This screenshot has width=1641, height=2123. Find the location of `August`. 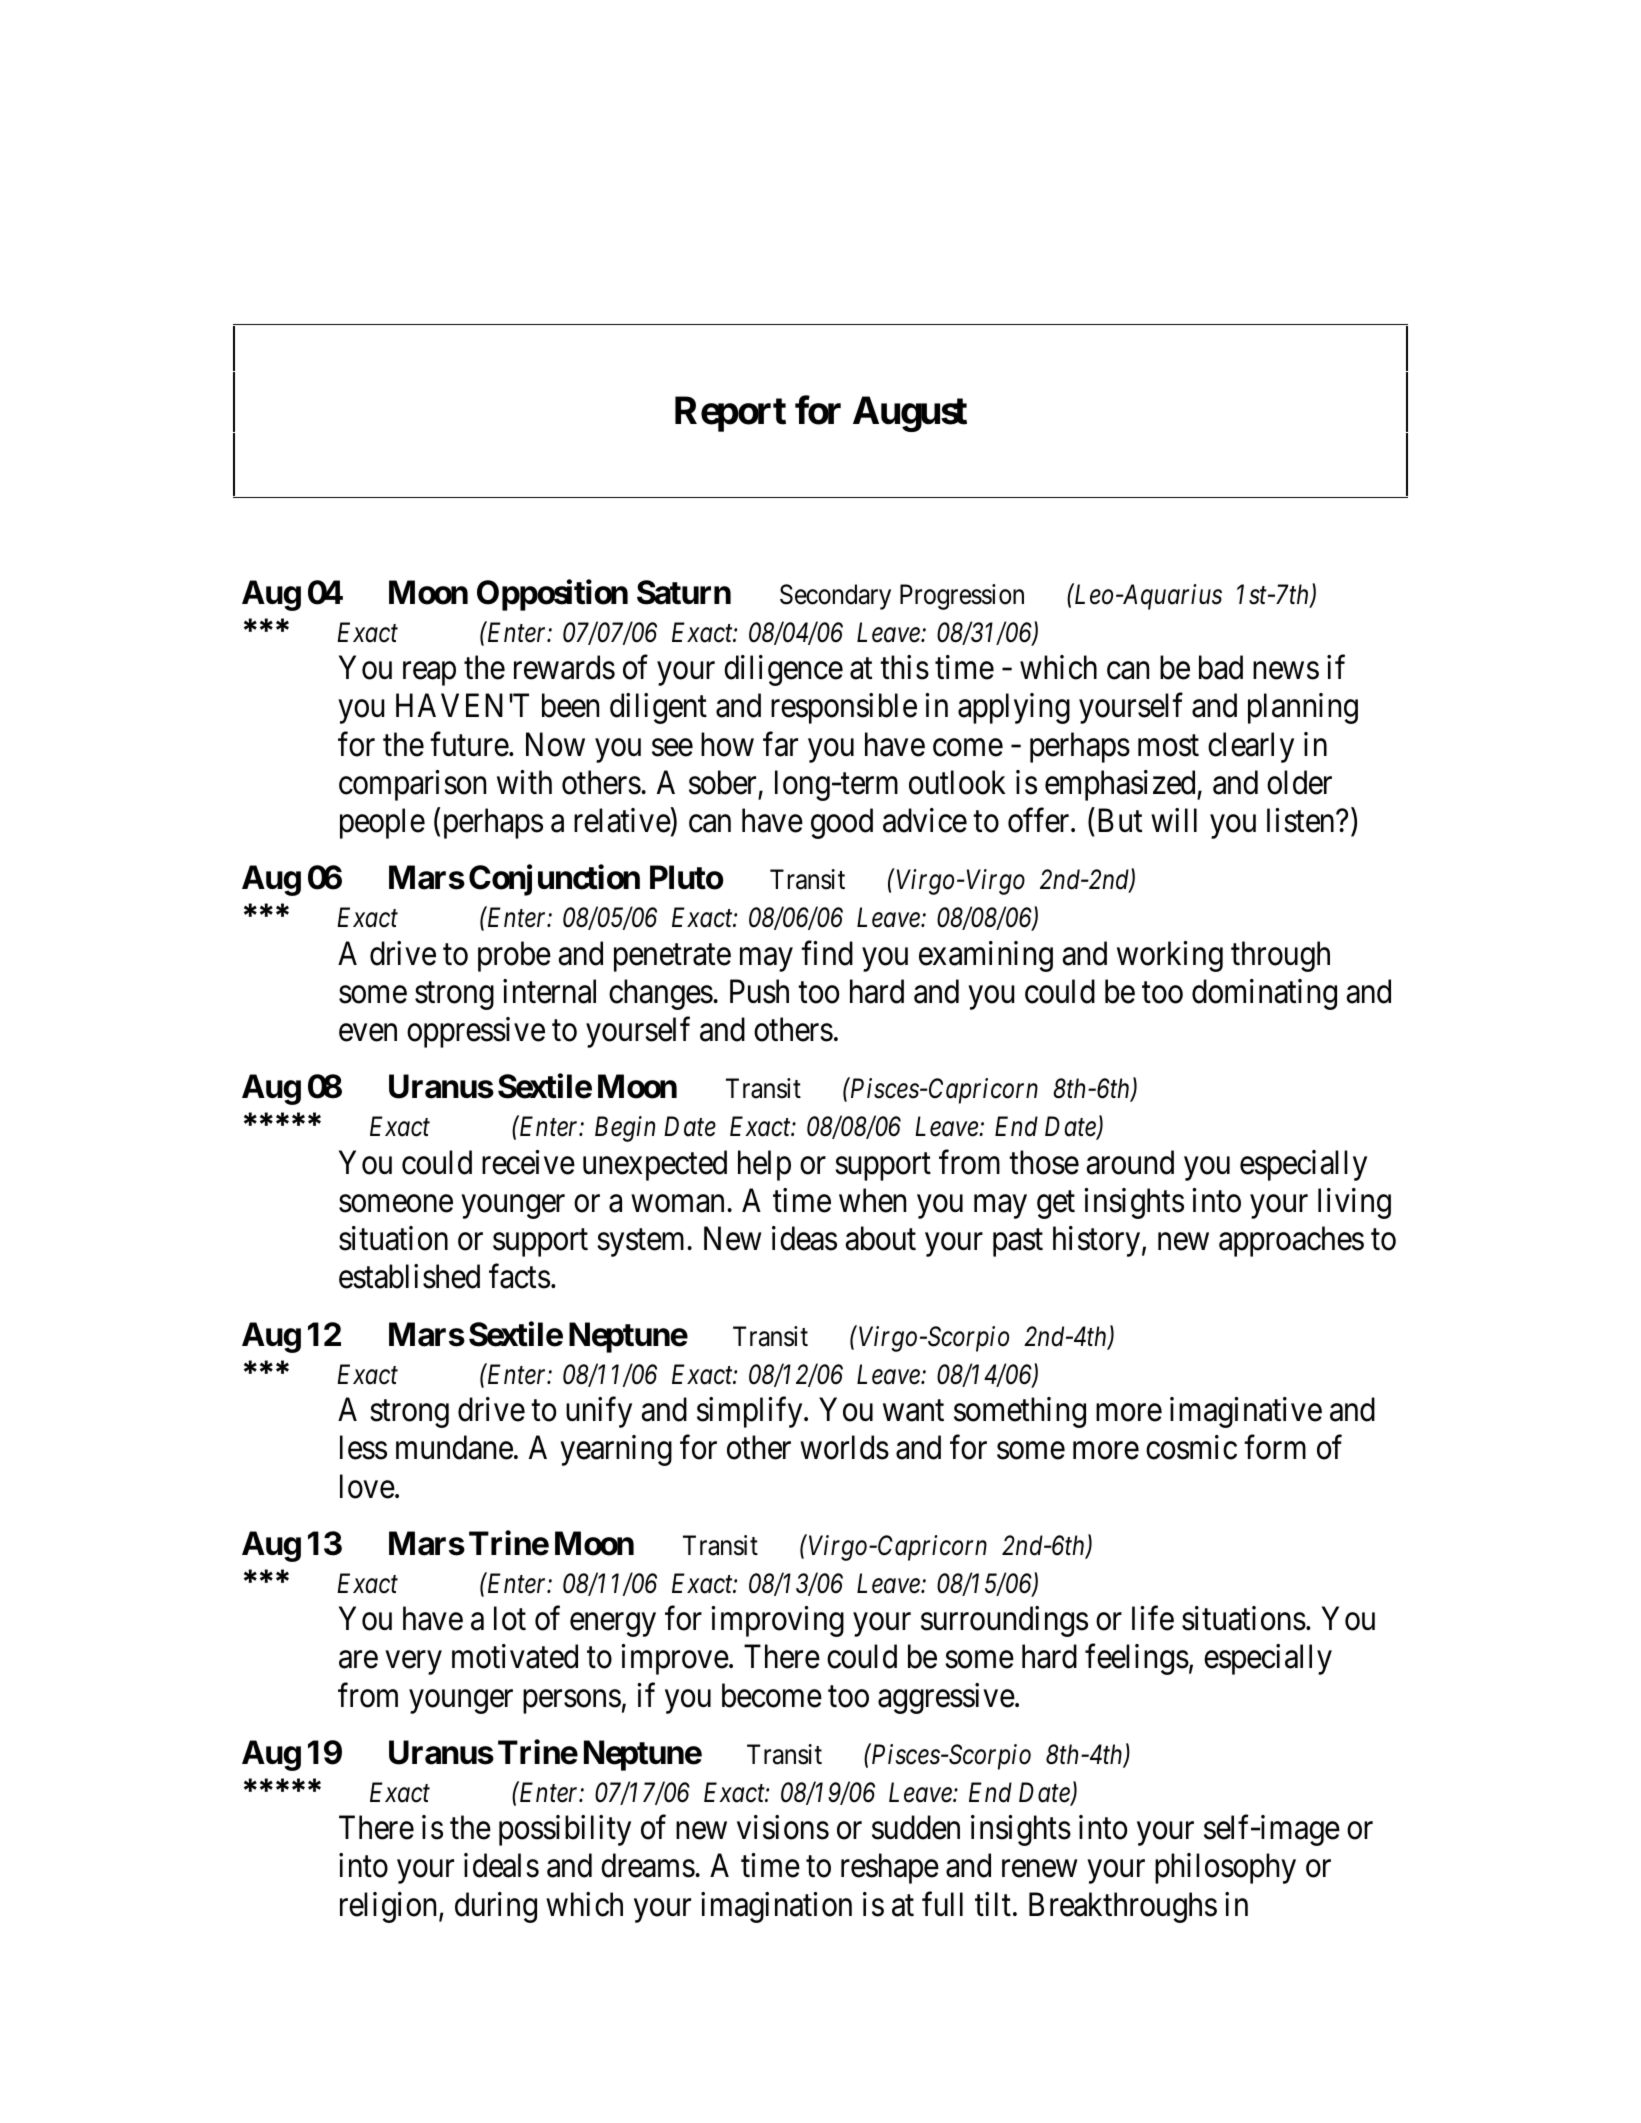

August is located at coordinates (910, 414).
